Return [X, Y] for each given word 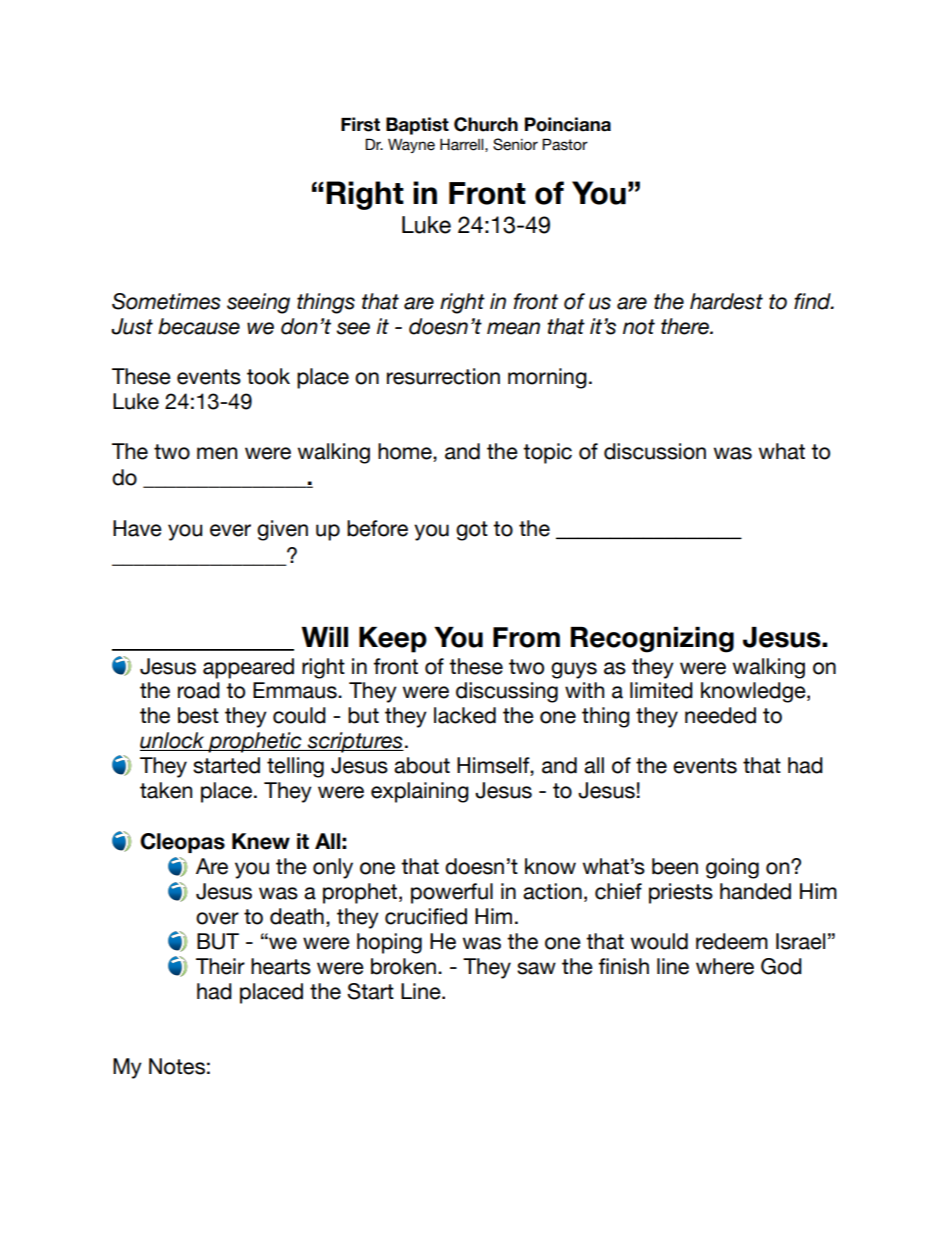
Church [486, 124]
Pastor [565, 144]
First [360, 124]
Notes [177, 1066]
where [725, 966]
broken [403, 966]
